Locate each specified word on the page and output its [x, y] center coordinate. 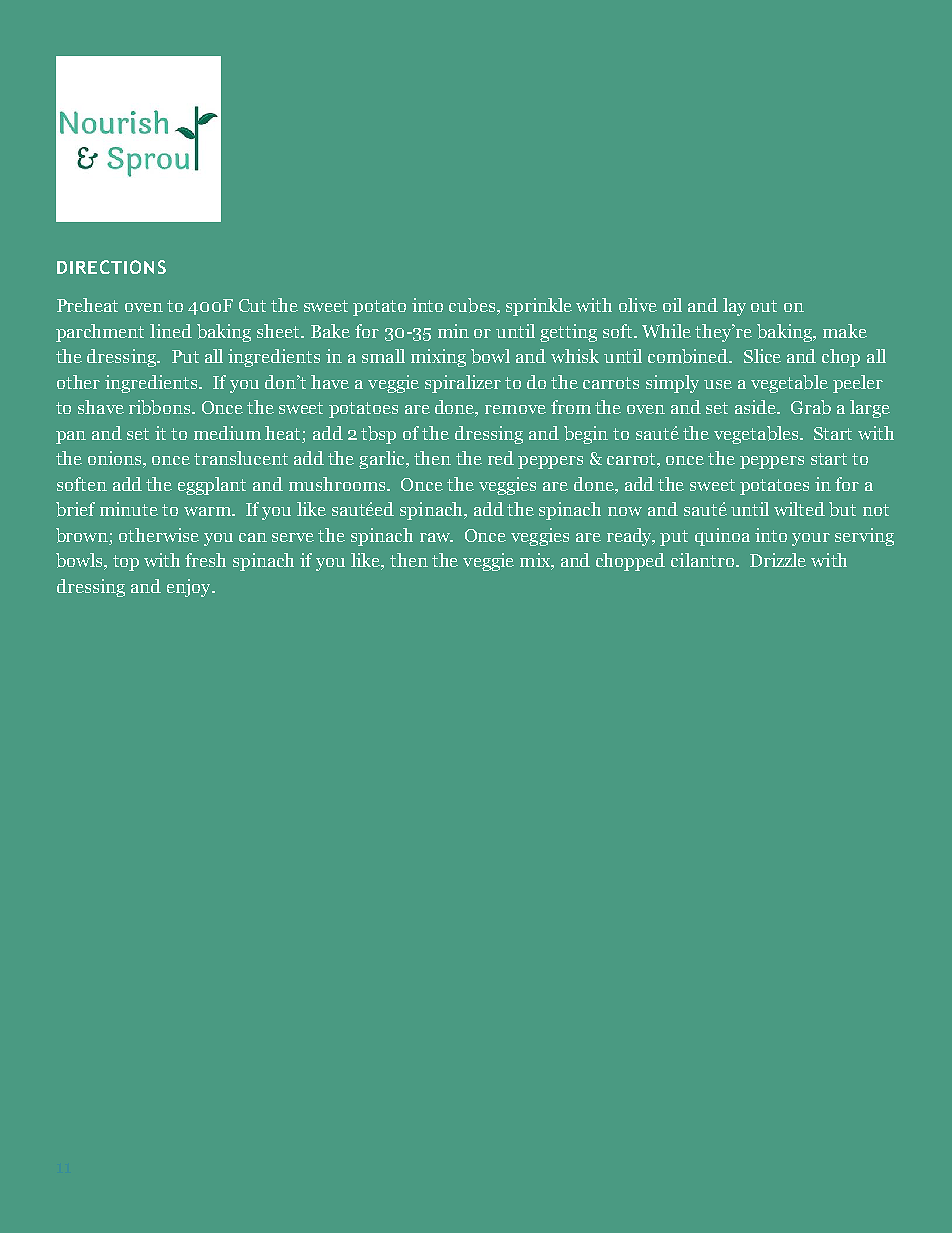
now [625, 511]
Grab [811, 407]
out [764, 306]
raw [436, 537]
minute [129, 509]
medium [227, 433]
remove [515, 409]
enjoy [190, 588]
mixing [438, 358]
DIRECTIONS [111, 267]
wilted [799, 509]
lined [171, 331]
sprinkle [539, 307]
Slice [762, 356]
